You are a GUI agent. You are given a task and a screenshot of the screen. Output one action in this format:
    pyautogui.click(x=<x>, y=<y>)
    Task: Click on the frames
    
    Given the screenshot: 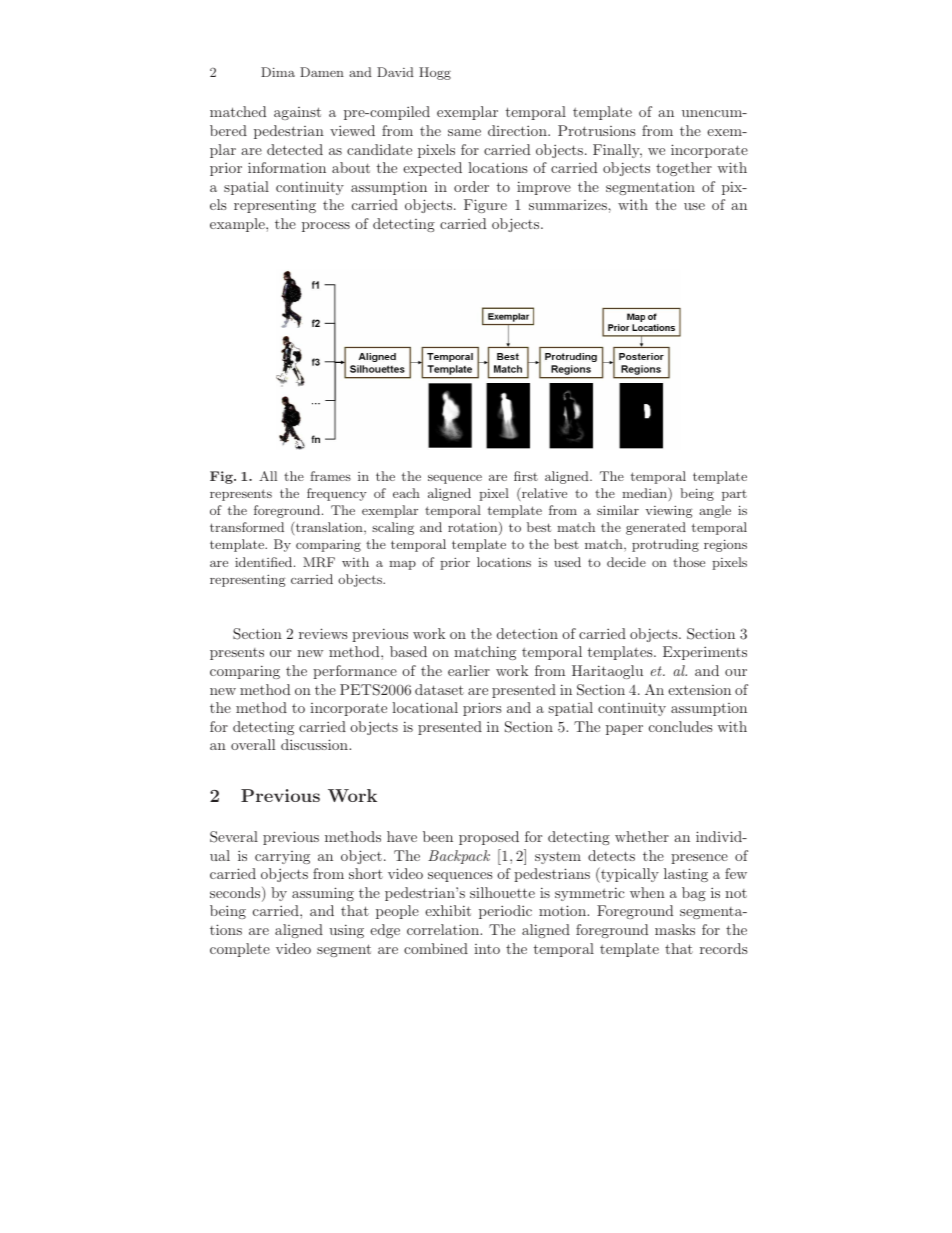 What is the action you would take?
    pyautogui.click(x=330, y=476)
